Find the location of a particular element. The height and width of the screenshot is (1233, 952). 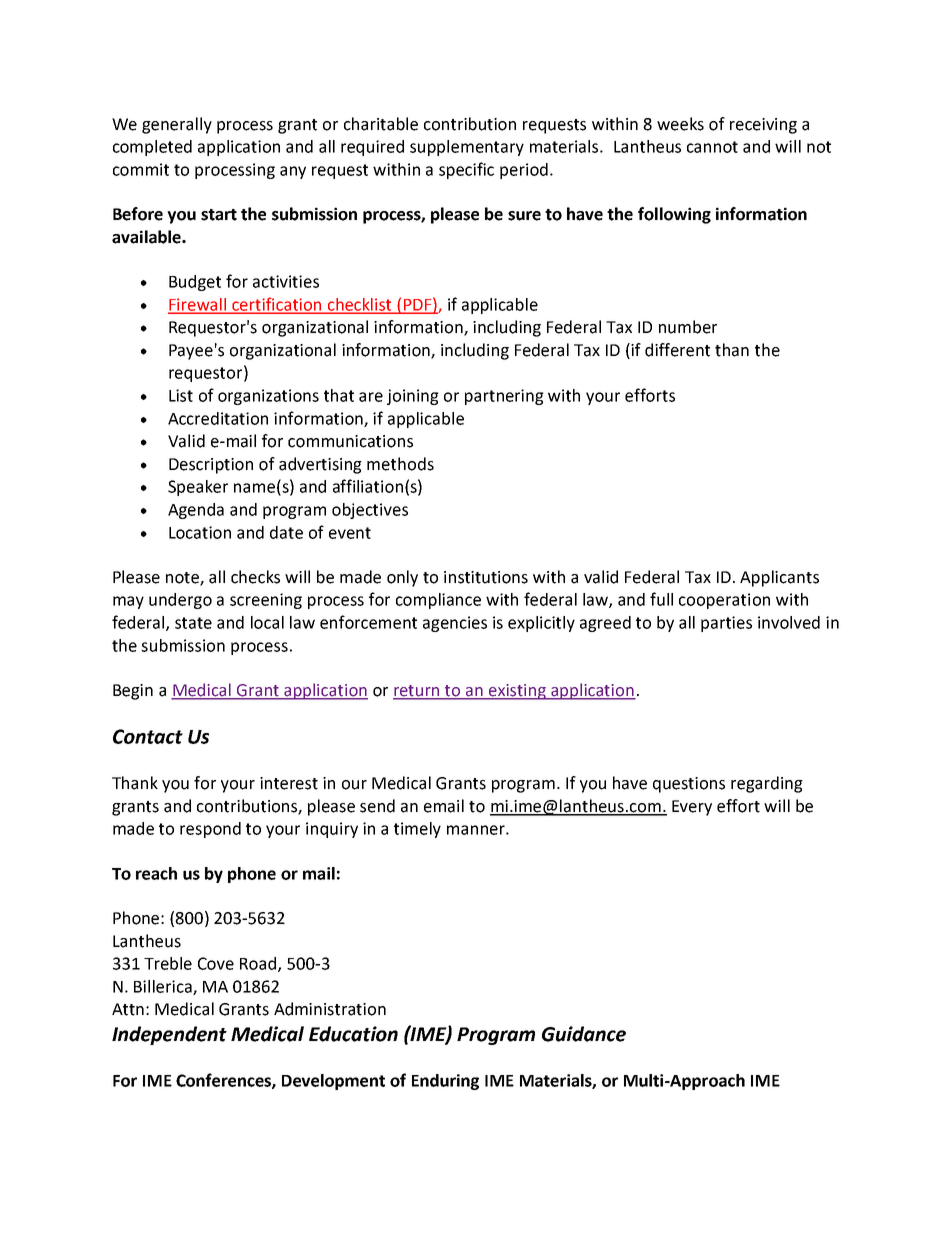

Firewall is located at coordinates (198, 305).
